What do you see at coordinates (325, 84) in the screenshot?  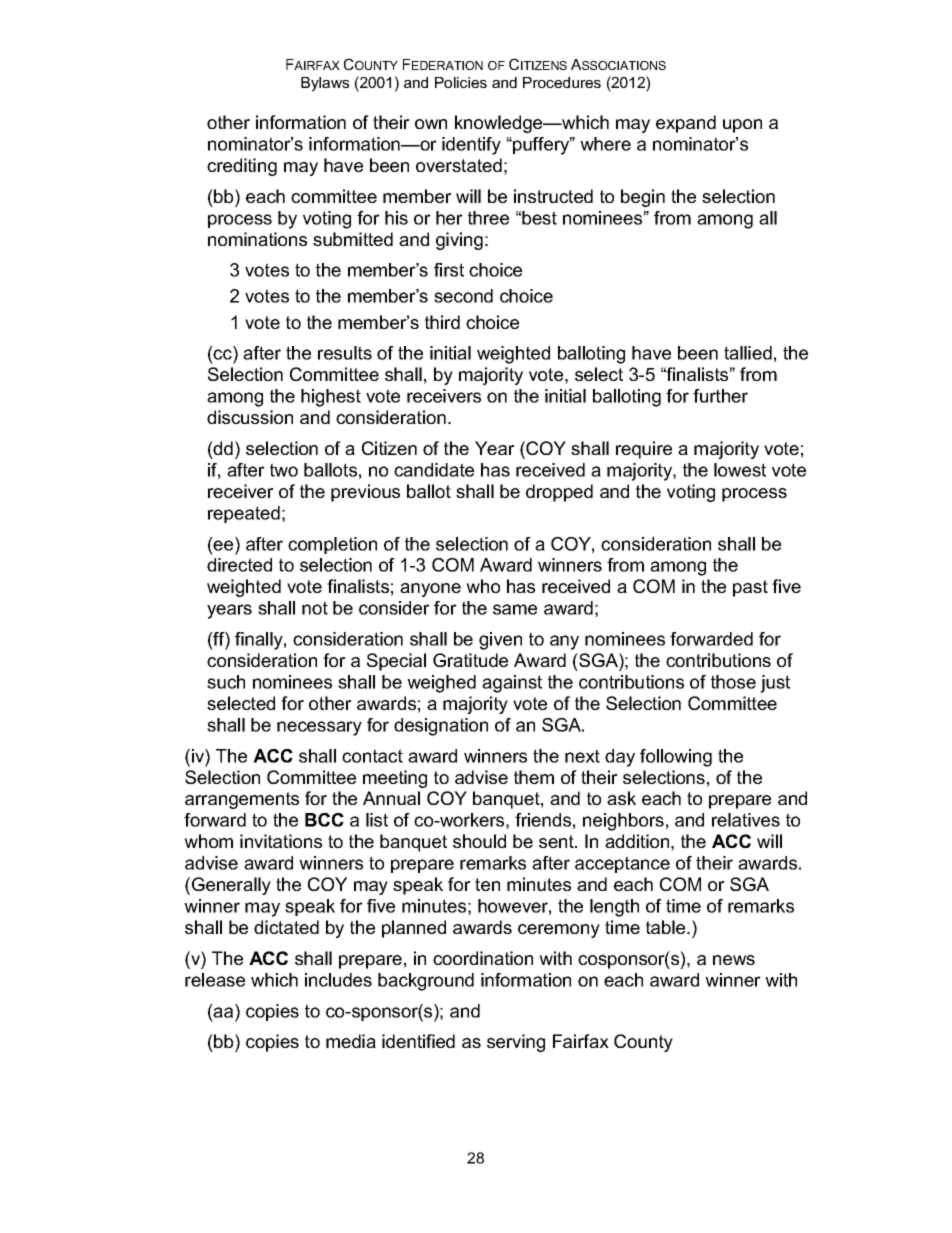 I see `Bylaws` at bounding box center [325, 84].
